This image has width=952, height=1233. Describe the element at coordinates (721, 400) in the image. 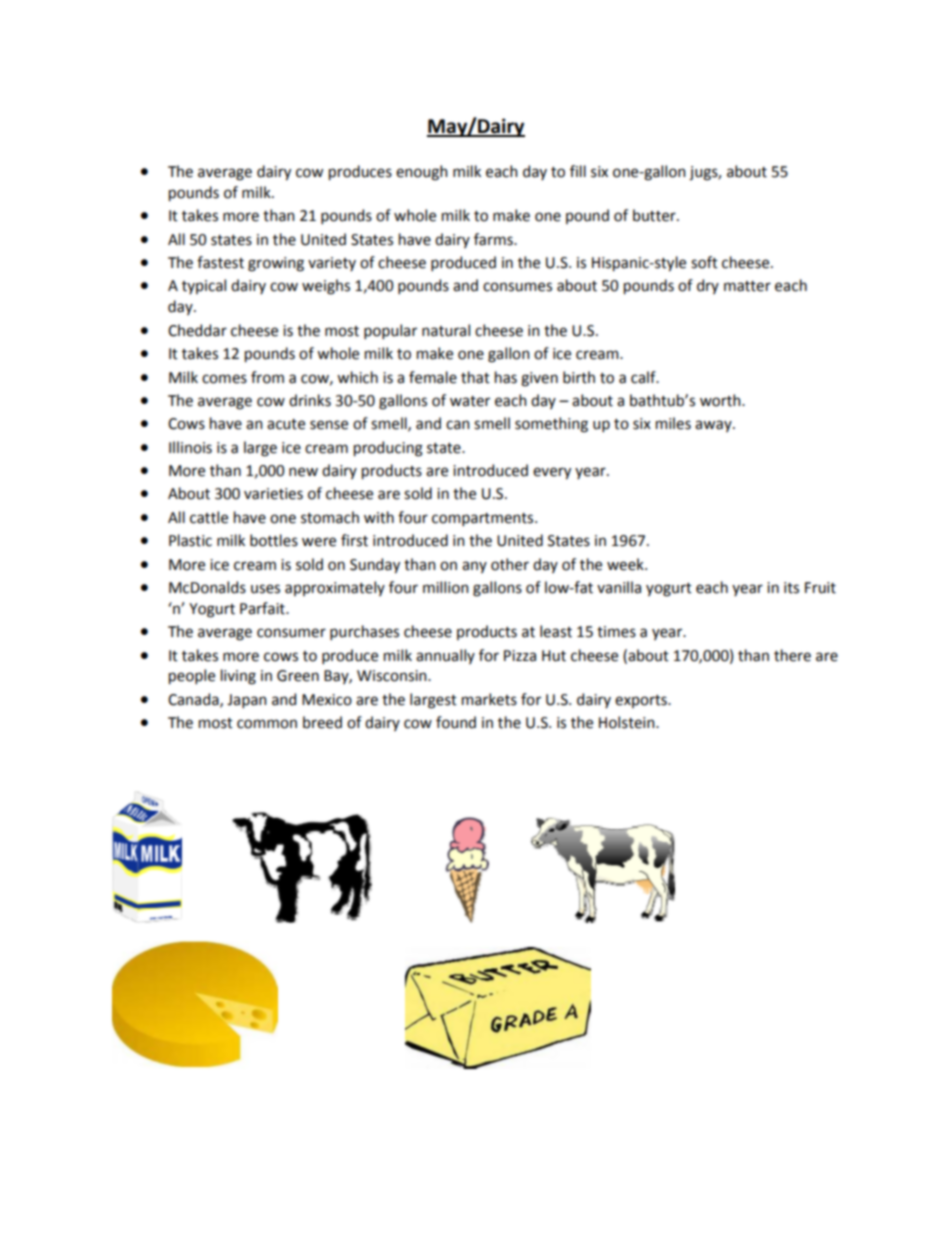

I see `worth` at that location.
